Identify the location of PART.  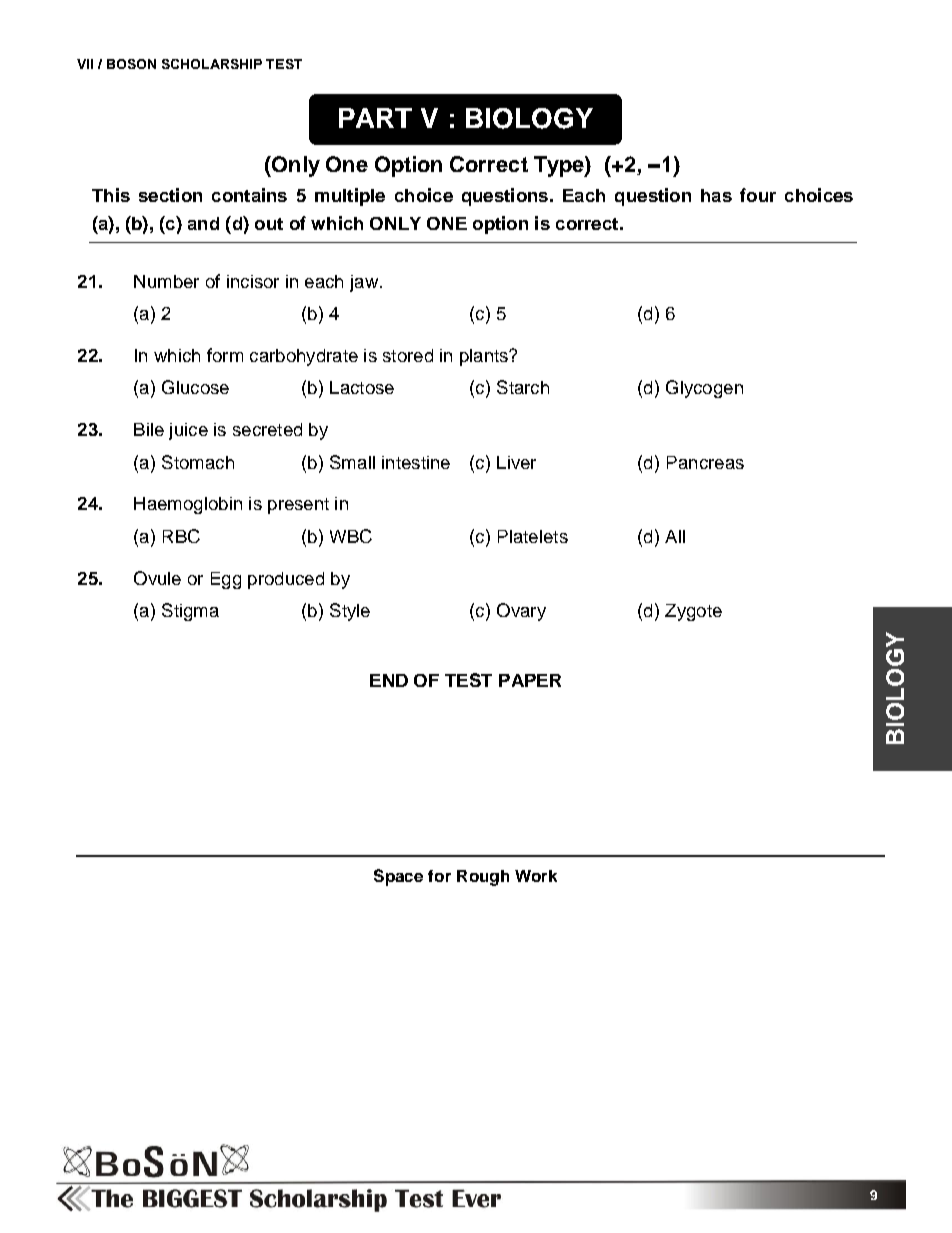
(375, 118).
